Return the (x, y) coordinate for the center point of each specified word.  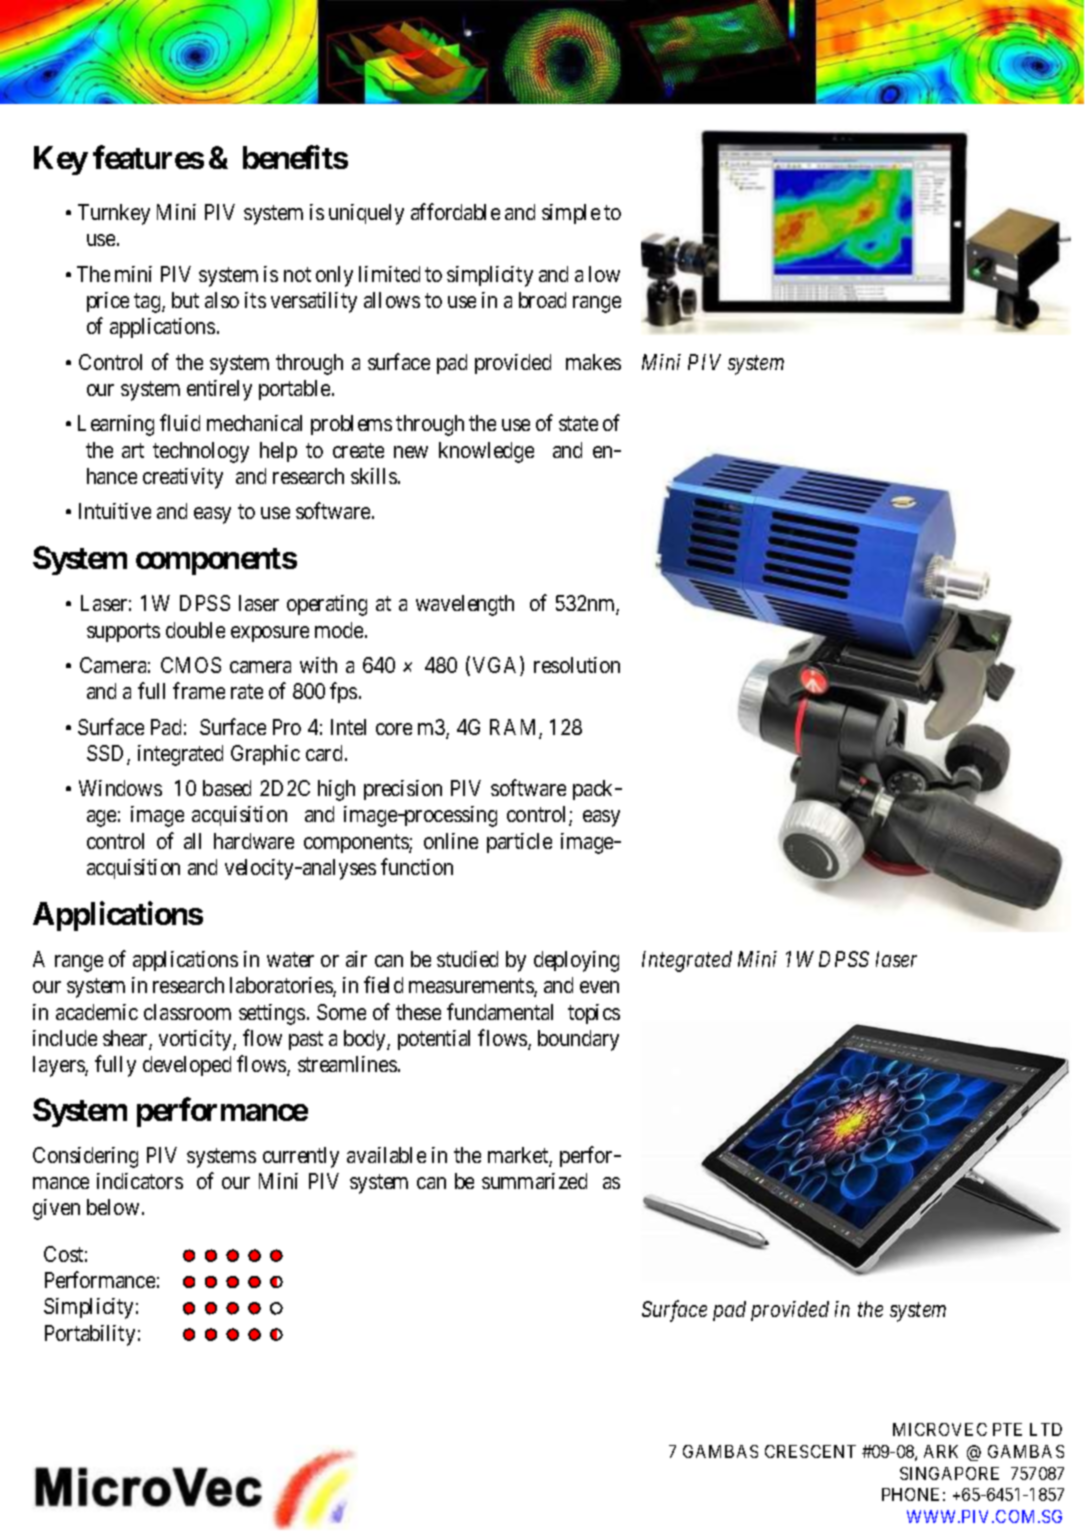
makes (593, 362)
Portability (90, 1335)
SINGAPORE (949, 1473)
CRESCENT (810, 1451)
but (185, 300)
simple (571, 214)
